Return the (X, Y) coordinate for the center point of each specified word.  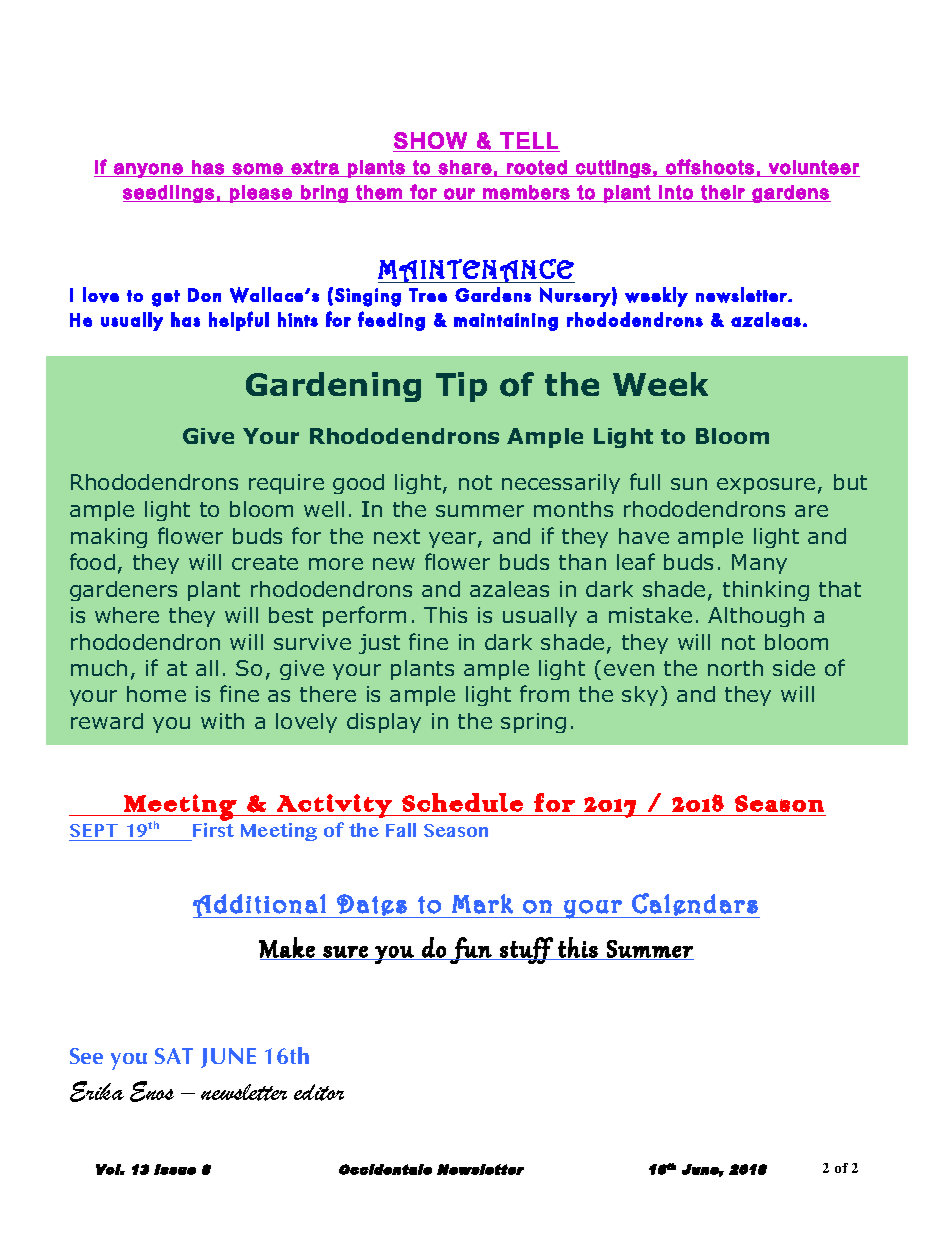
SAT (174, 1056)
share (465, 167)
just (379, 644)
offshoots (710, 167)
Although (756, 617)
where (127, 615)
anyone (148, 170)
